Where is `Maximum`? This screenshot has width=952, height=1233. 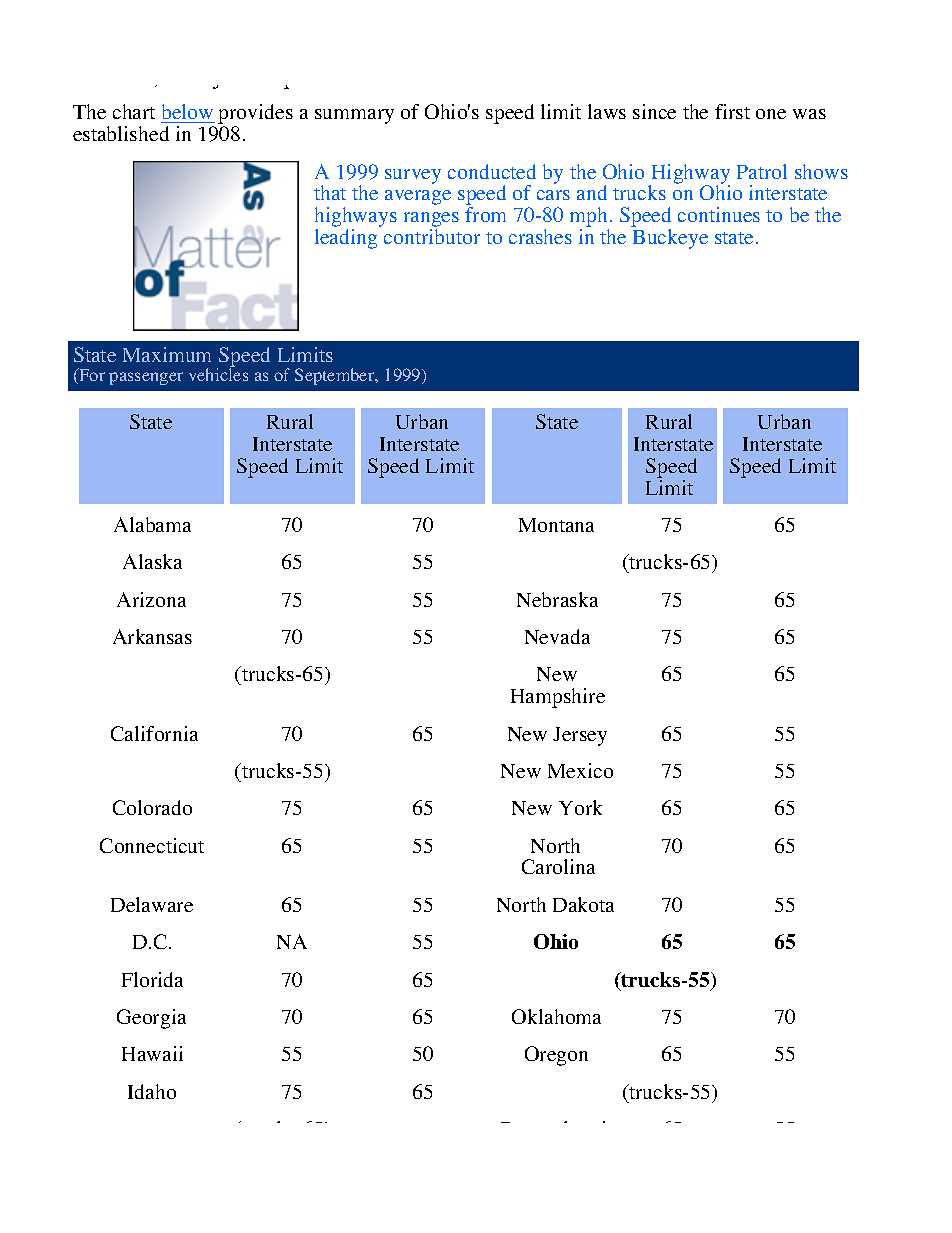
Maximum is located at coordinates (167, 354).
